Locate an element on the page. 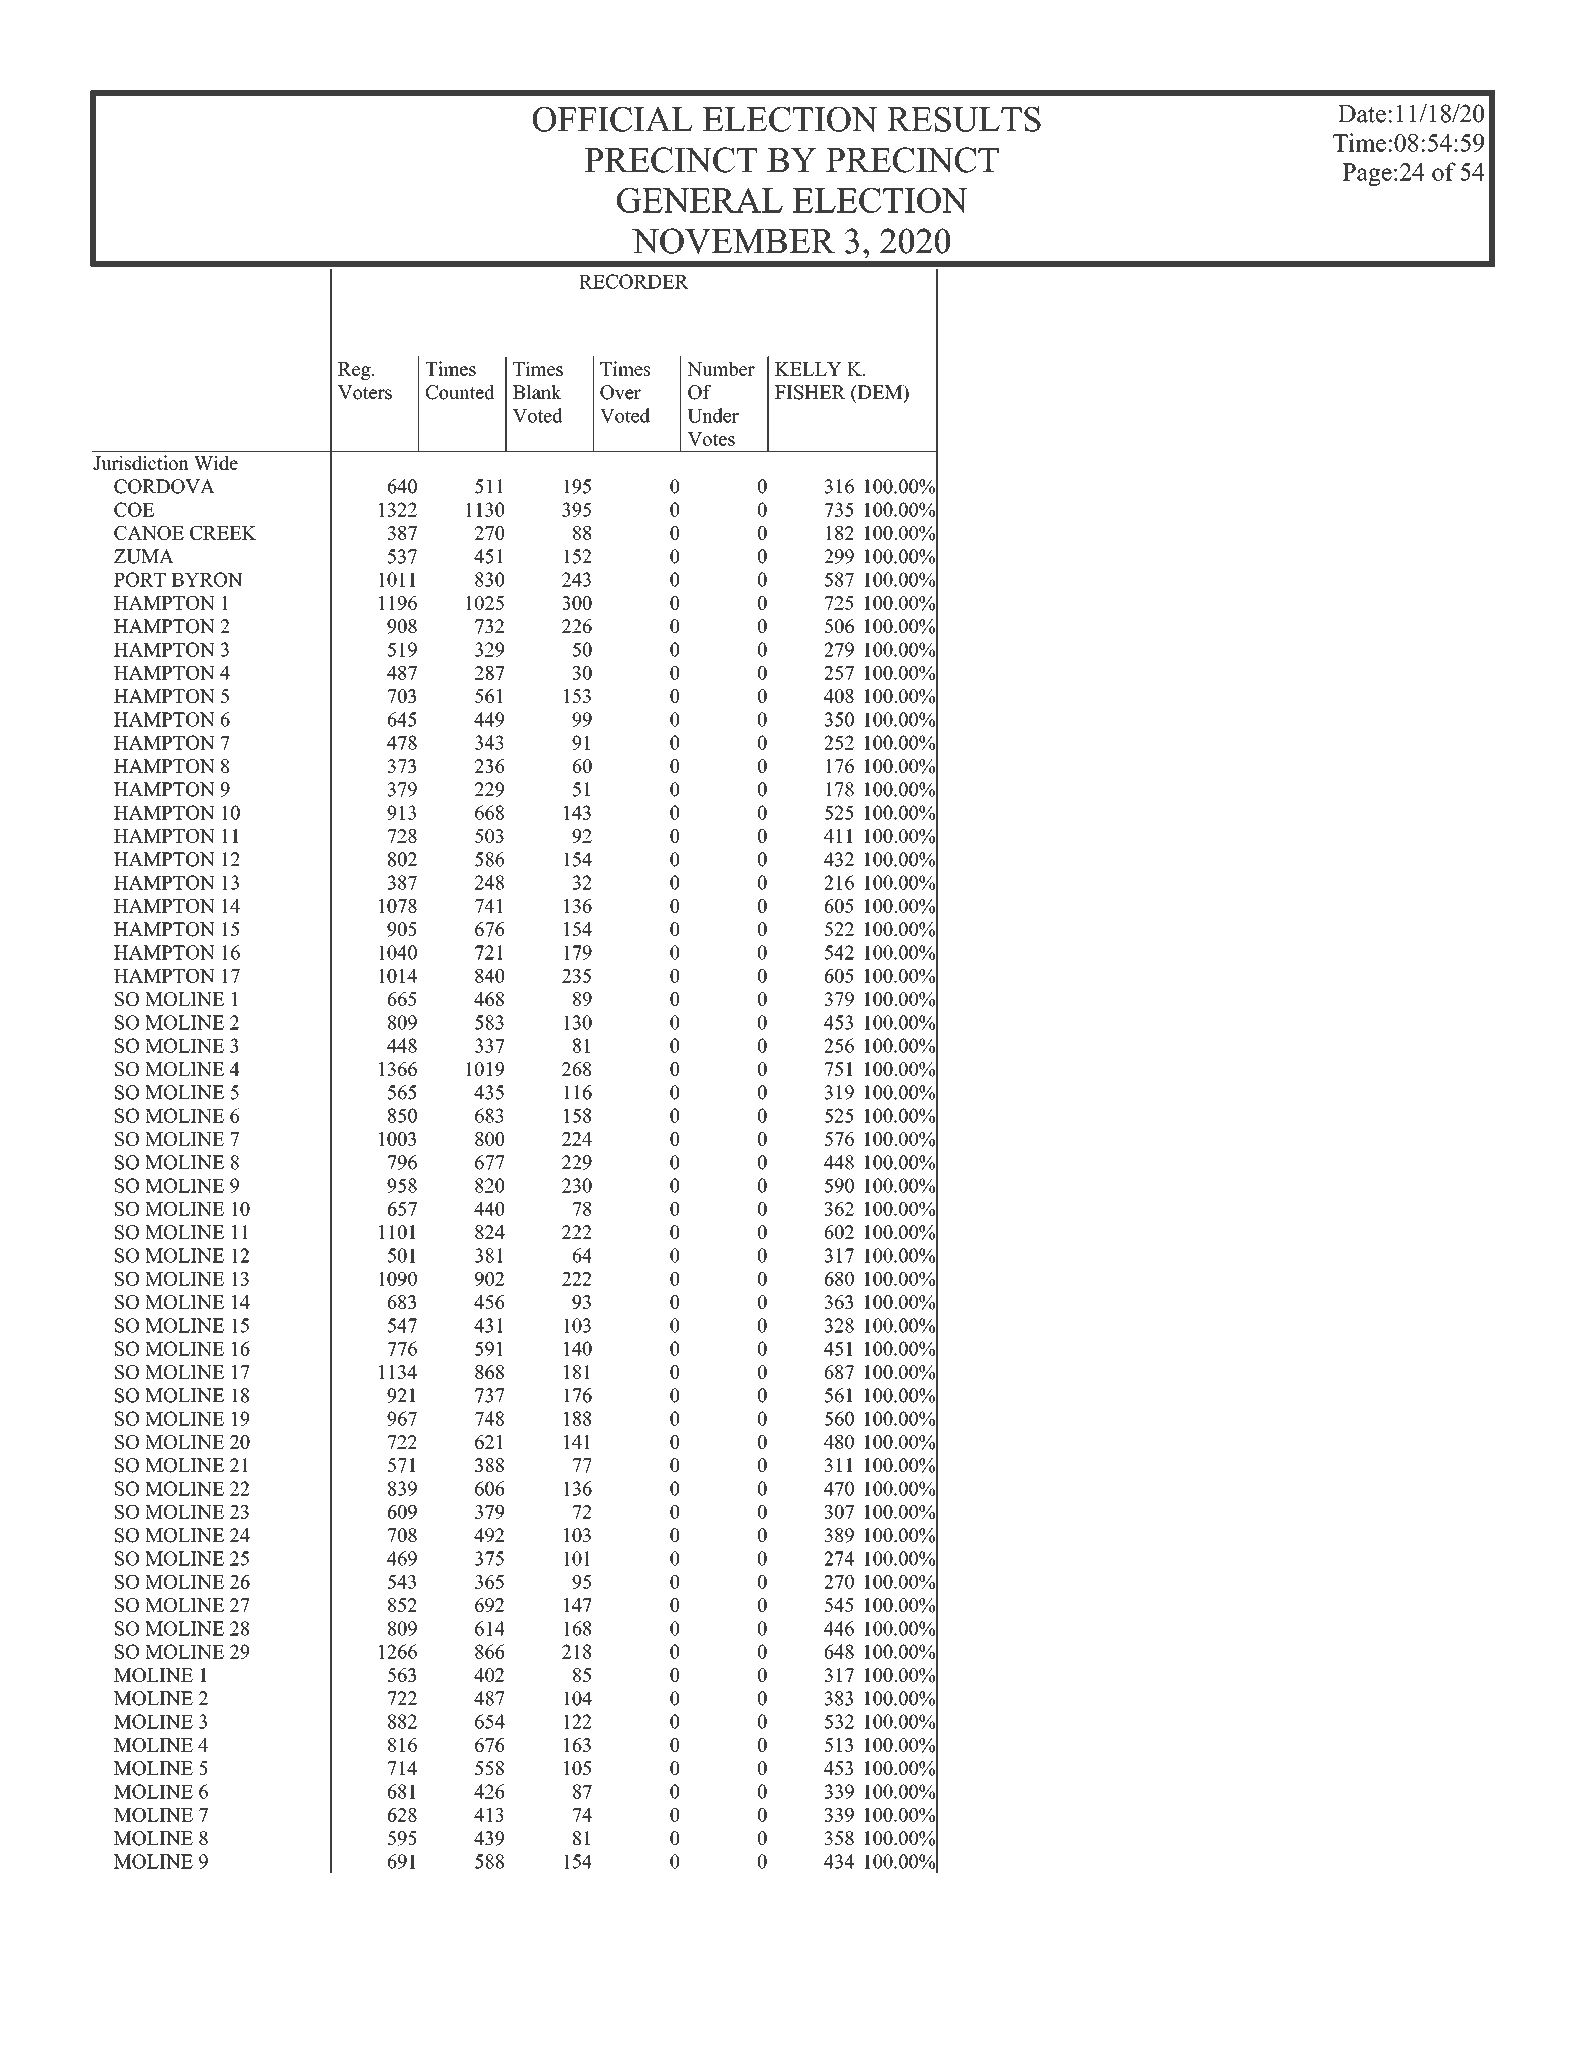 This page has width=1585, height=2051. KELLY is located at coordinates (808, 369).
